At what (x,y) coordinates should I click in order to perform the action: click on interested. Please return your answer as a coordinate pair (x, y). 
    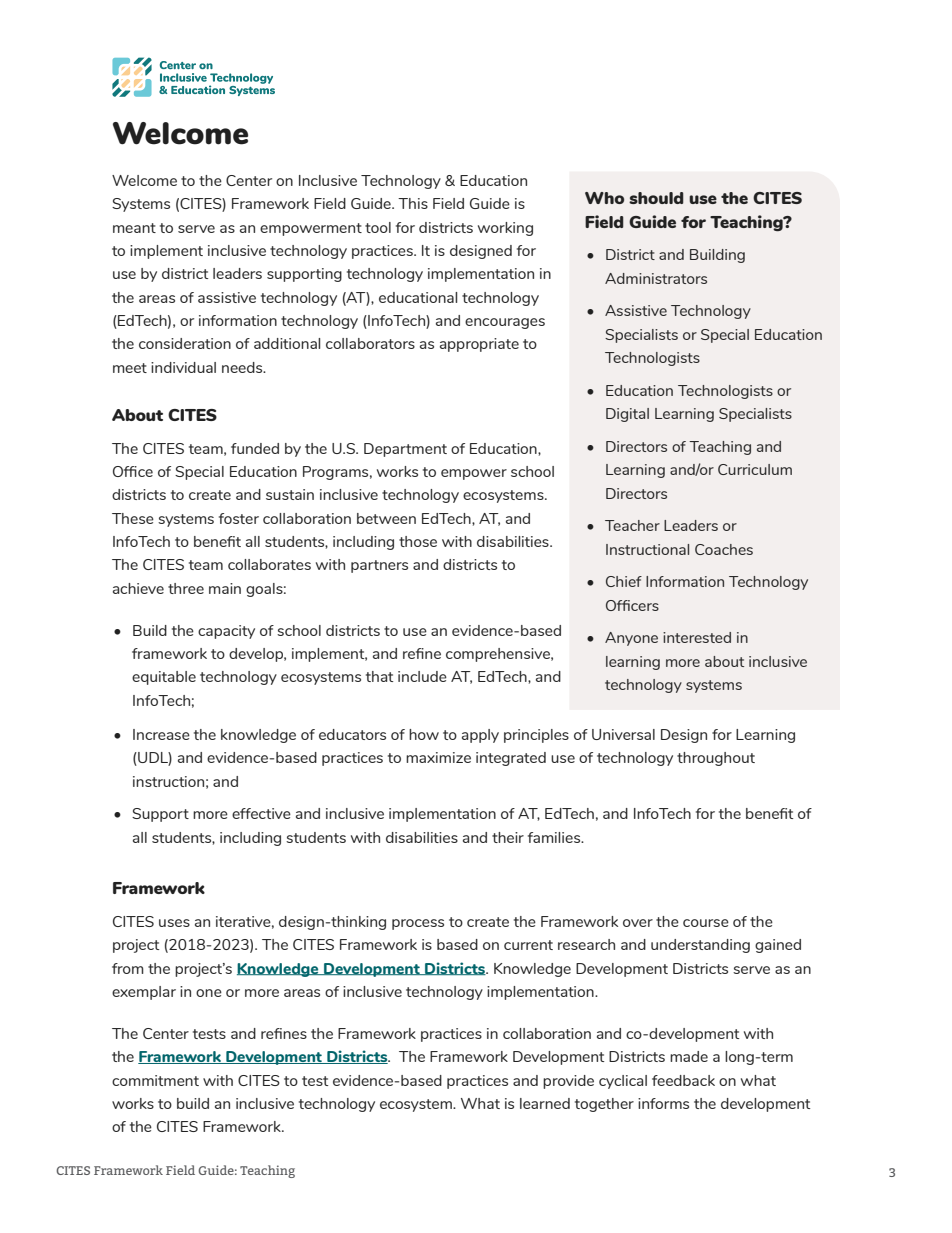
    Looking at the image, I should click on (697, 637).
